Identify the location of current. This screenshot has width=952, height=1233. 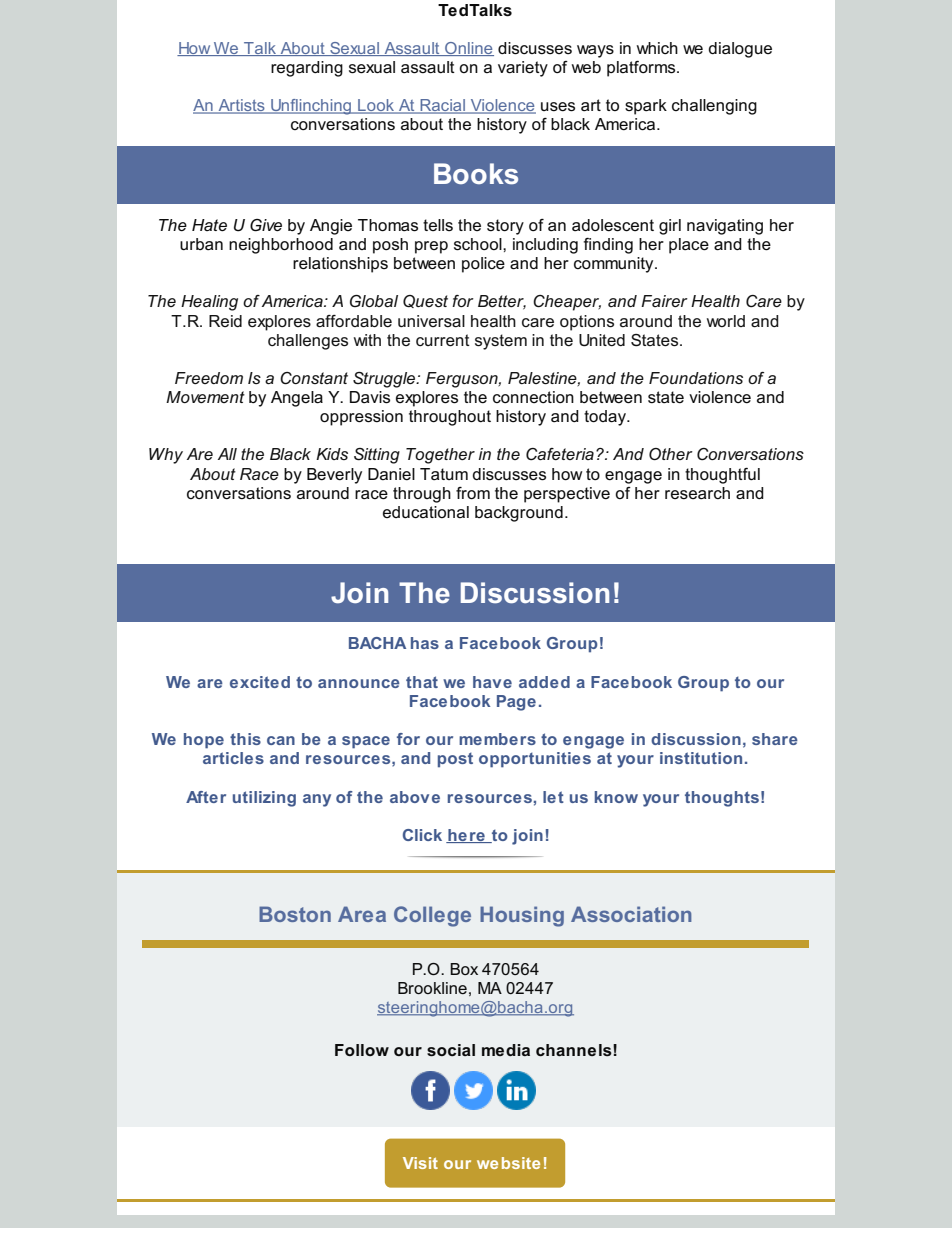
(443, 340).
